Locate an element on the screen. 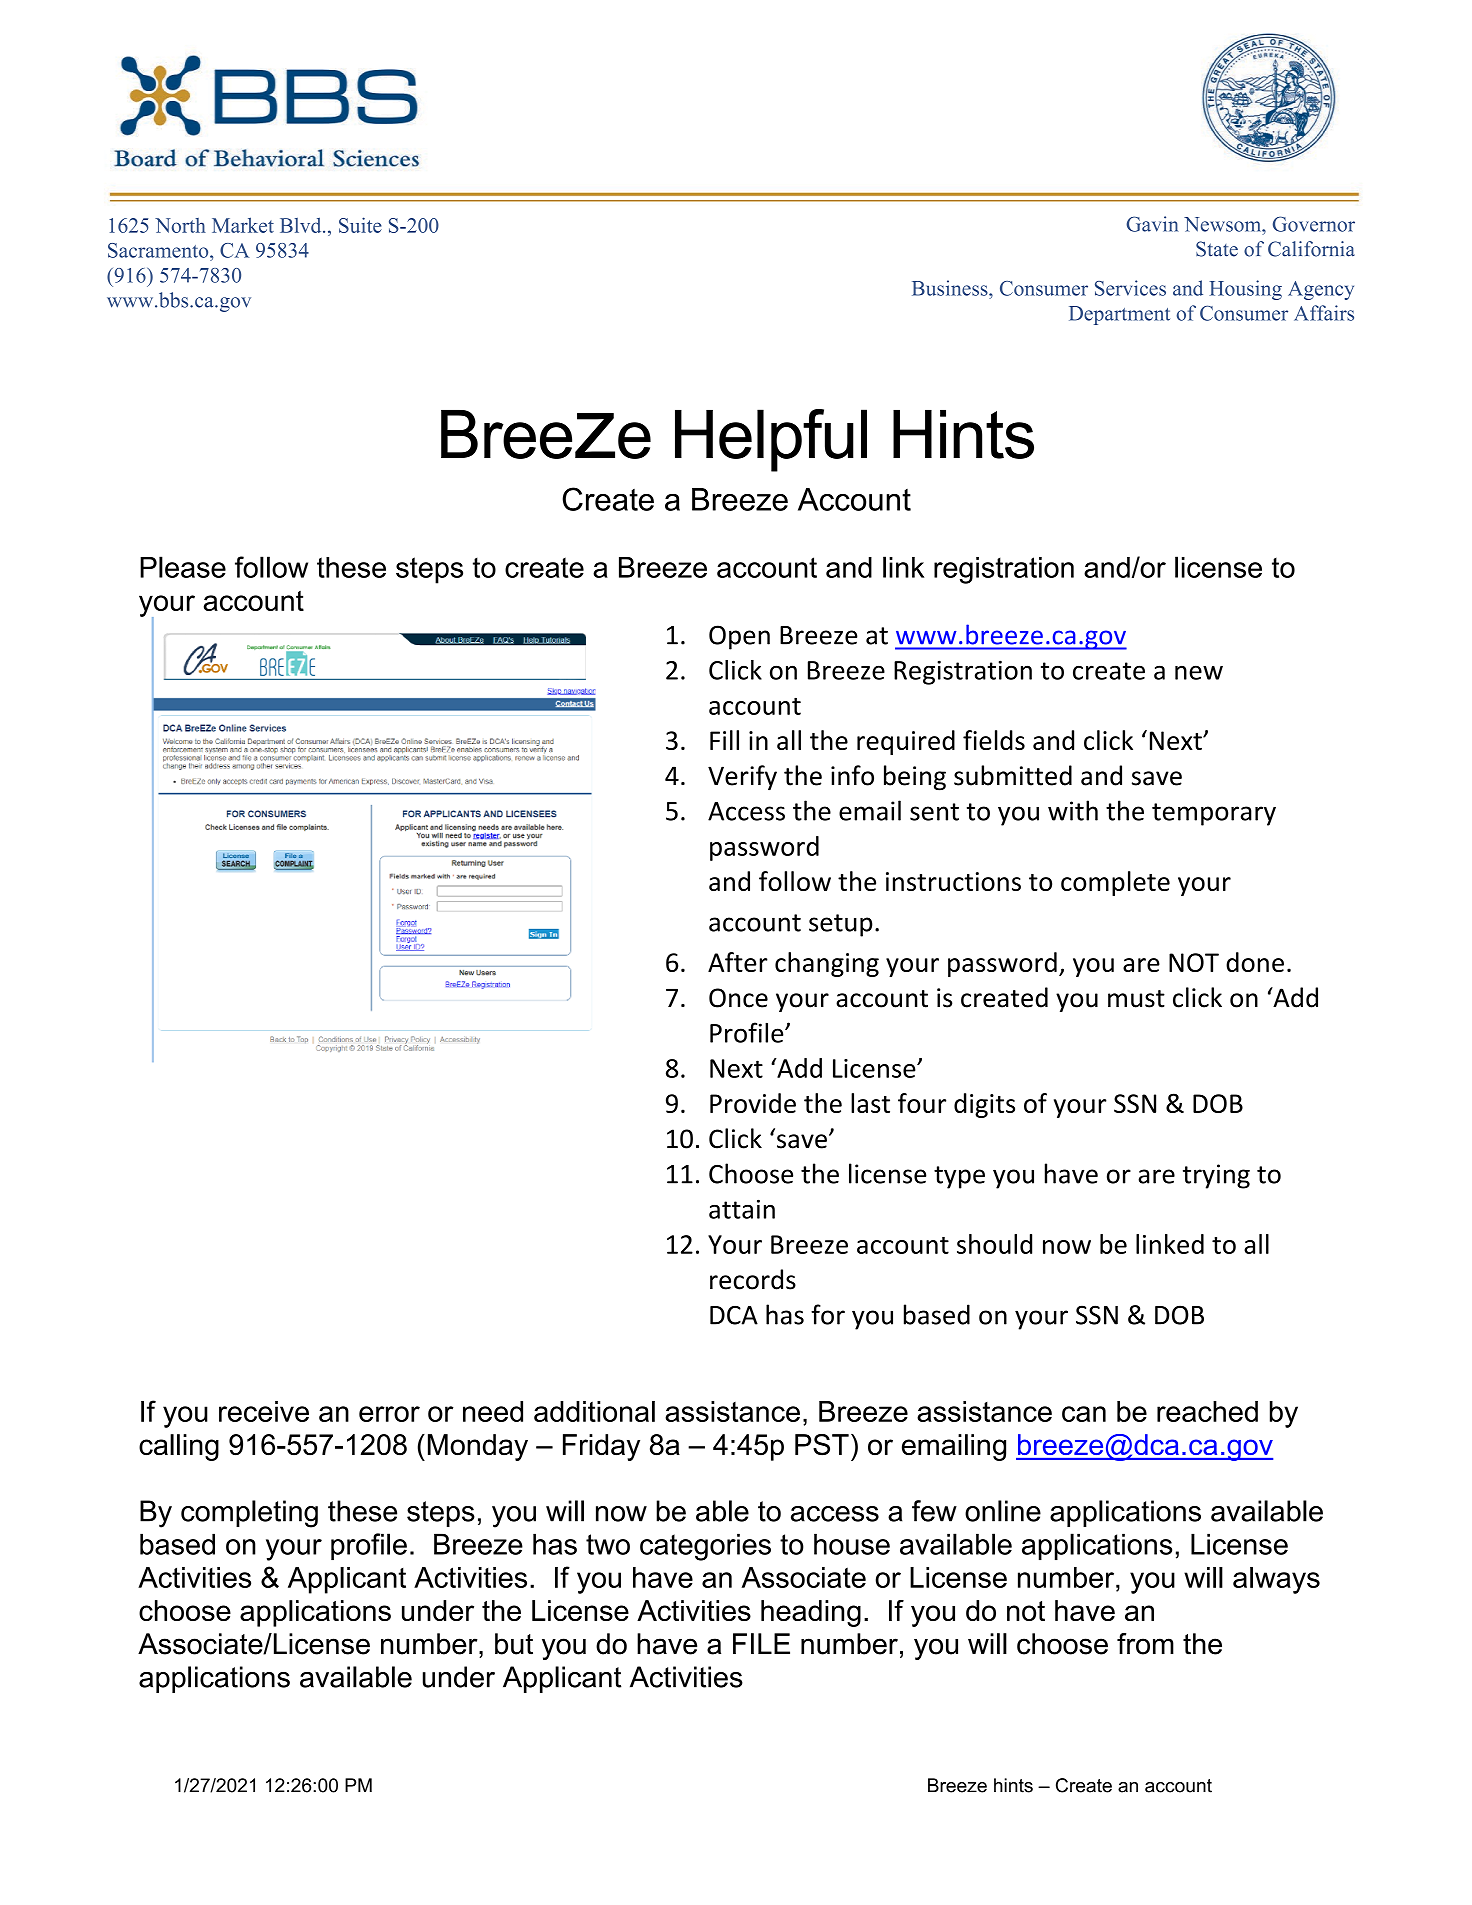  changing is located at coordinates (827, 964).
